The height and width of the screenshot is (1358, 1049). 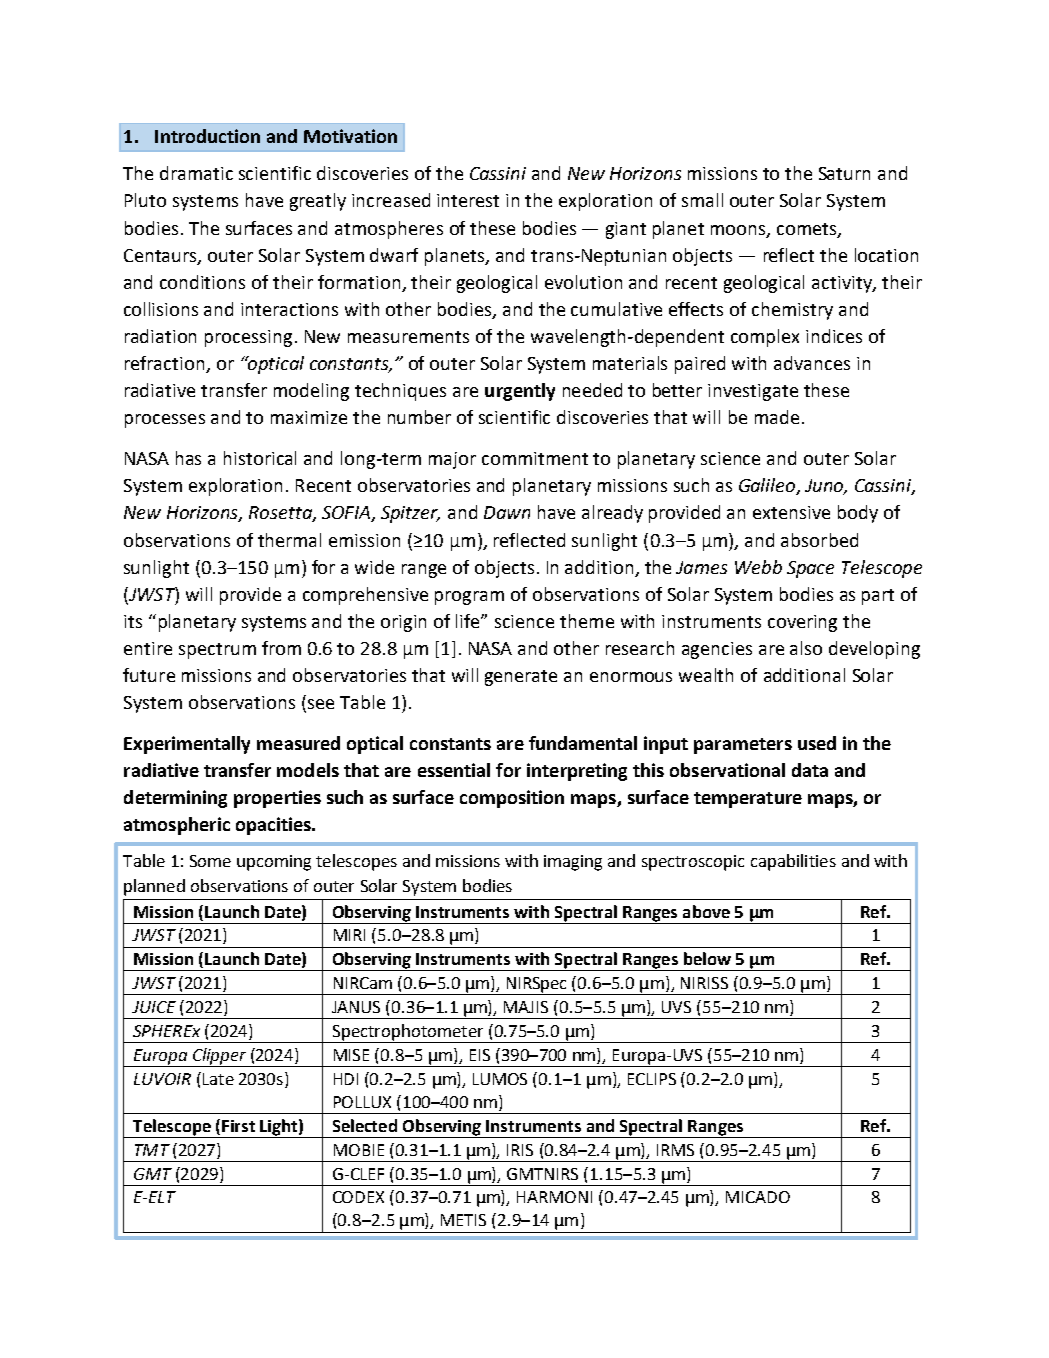 I want to click on dramatic, so click(x=196, y=173).
